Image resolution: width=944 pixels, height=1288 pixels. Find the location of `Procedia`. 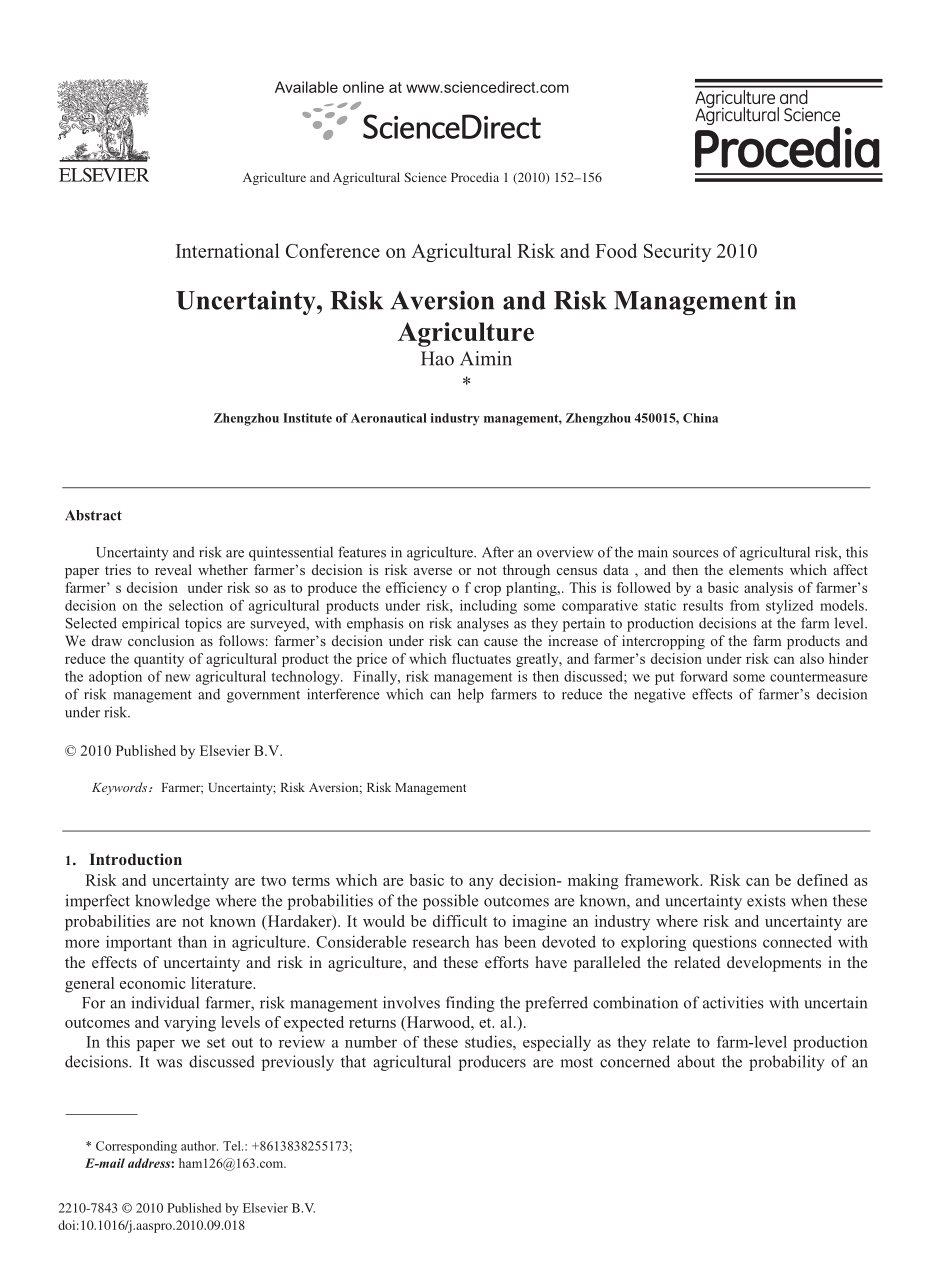

Procedia is located at coordinates (475, 177).
